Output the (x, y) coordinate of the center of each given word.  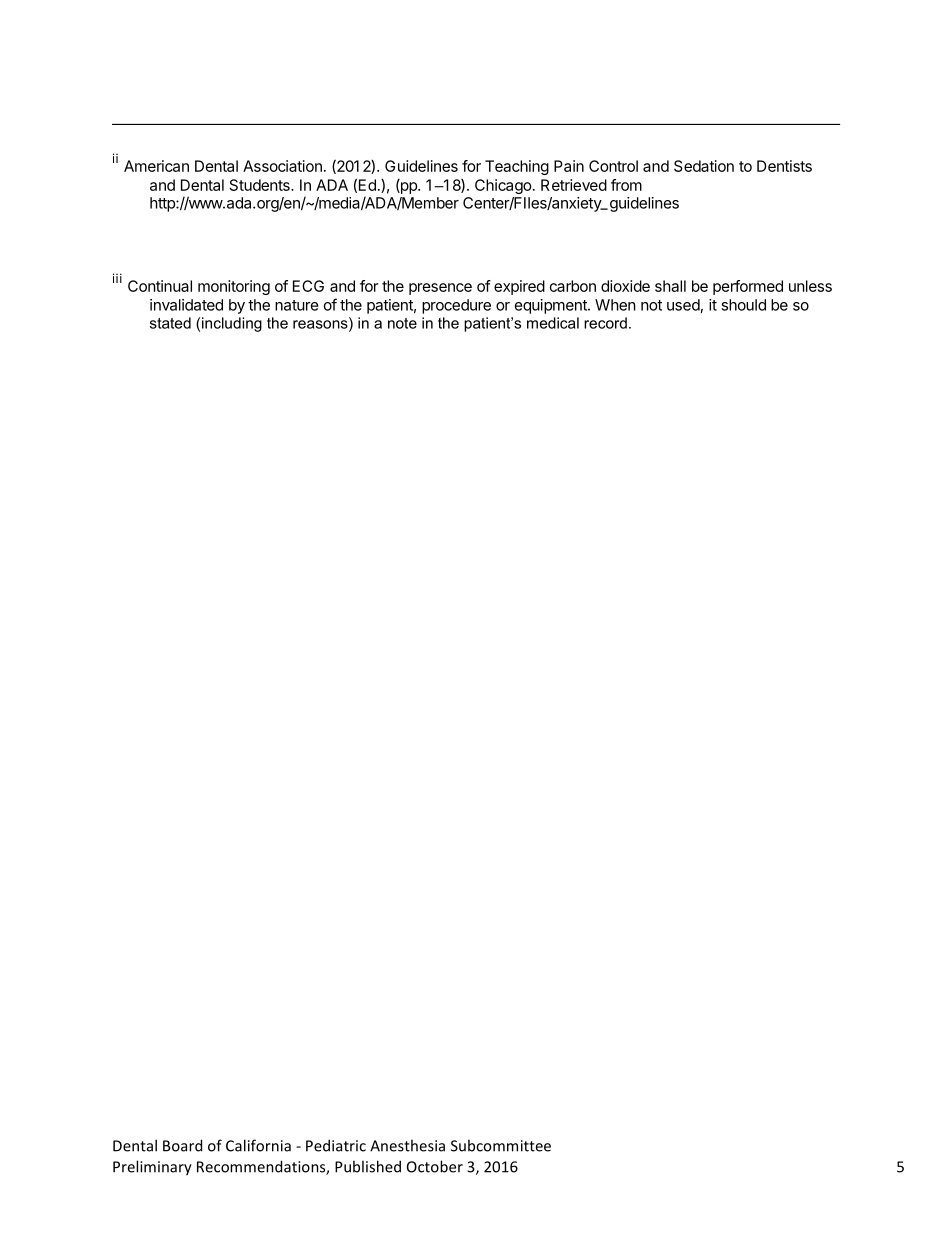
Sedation (704, 166)
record (605, 323)
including (232, 324)
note (402, 323)
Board (182, 1145)
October (435, 1166)
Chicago (503, 186)
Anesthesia (407, 1145)
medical (553, 323)
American (156, 166)
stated (170, 323)
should (743, 305)
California (258, 1145)
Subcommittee (501, 1145)
